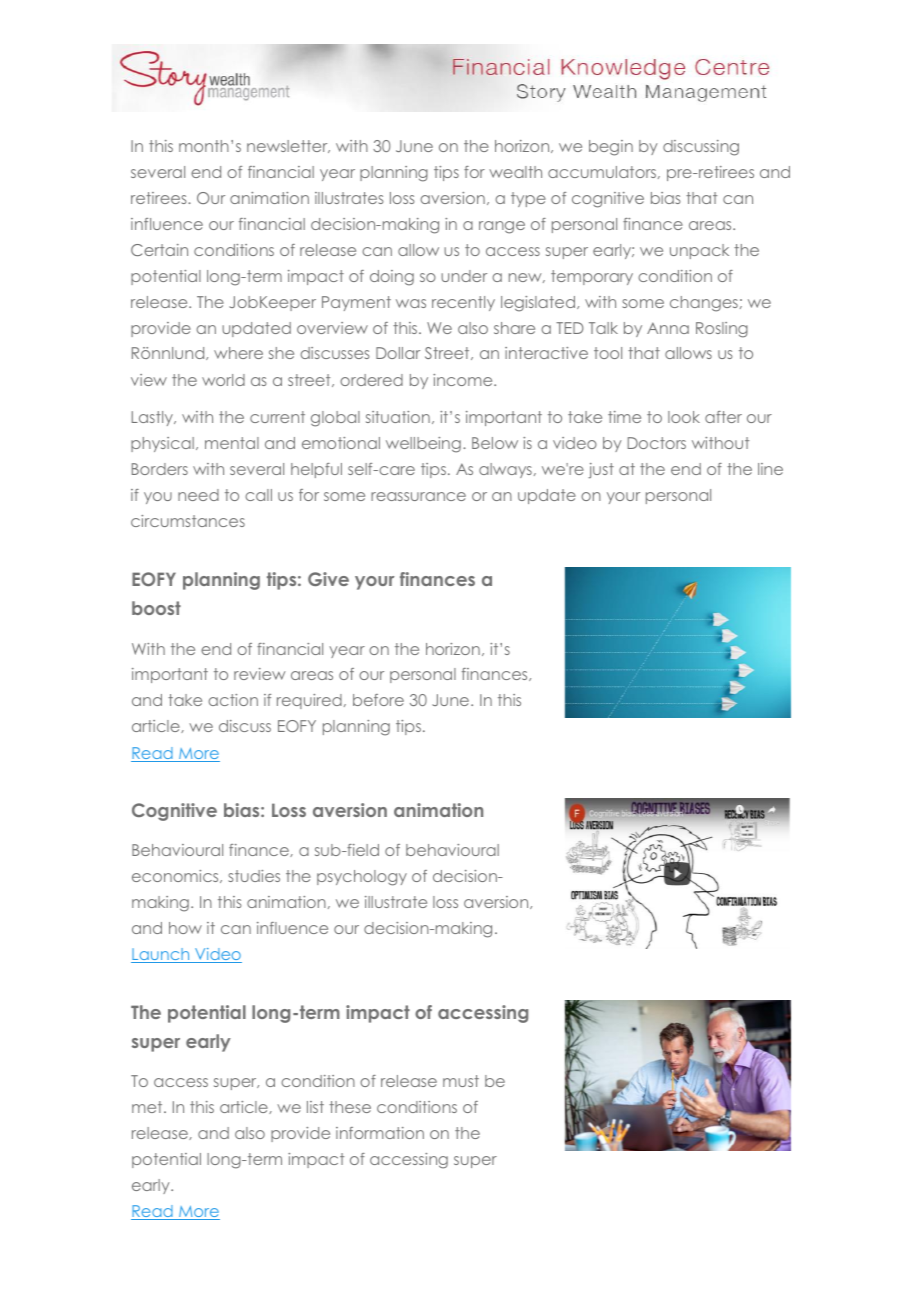  Describe the element at coordinates (418, 496) in the screenshot. I see `reassurance` at that location.
